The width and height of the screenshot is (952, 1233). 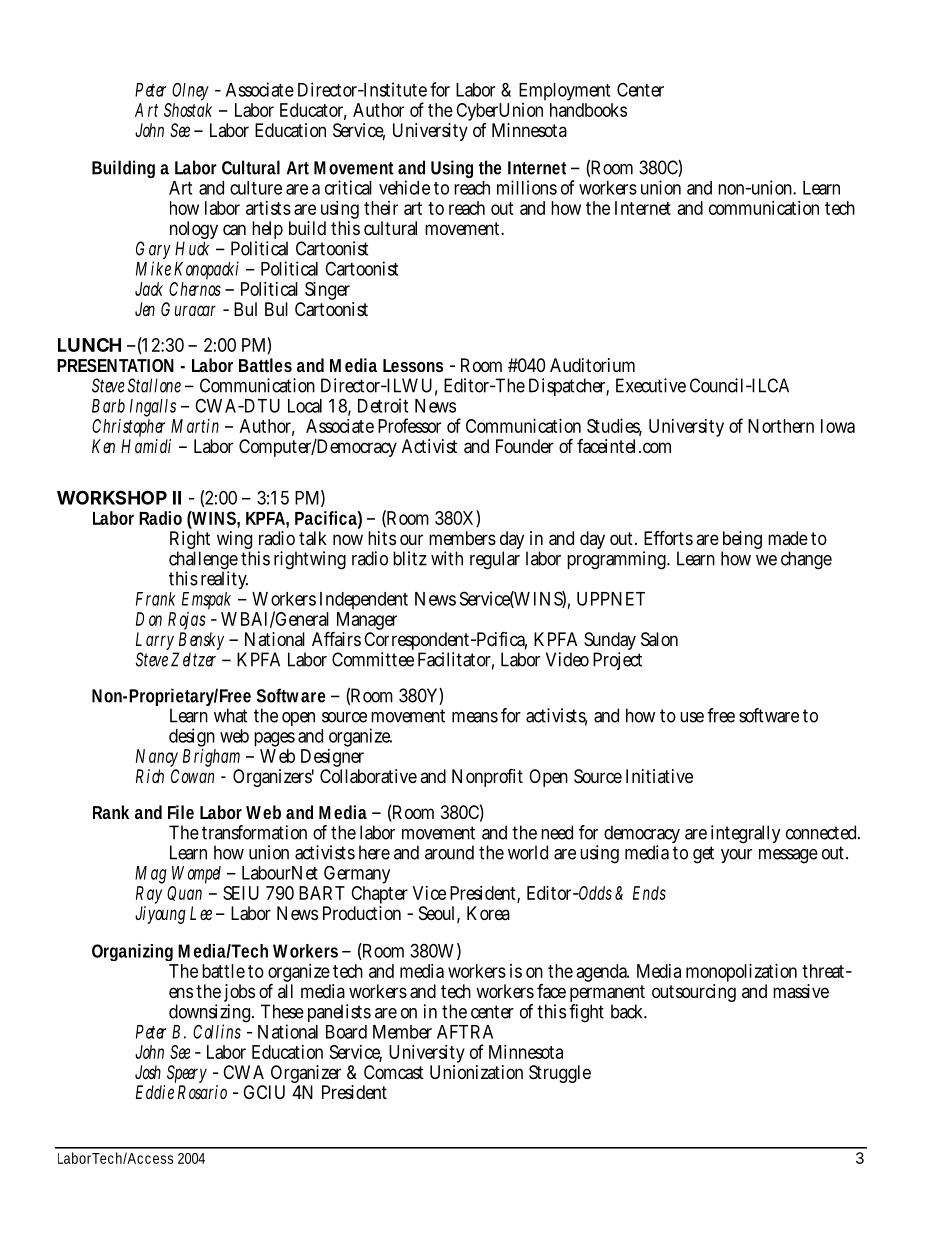 I want to click on being, so click(x=742, y=541).
